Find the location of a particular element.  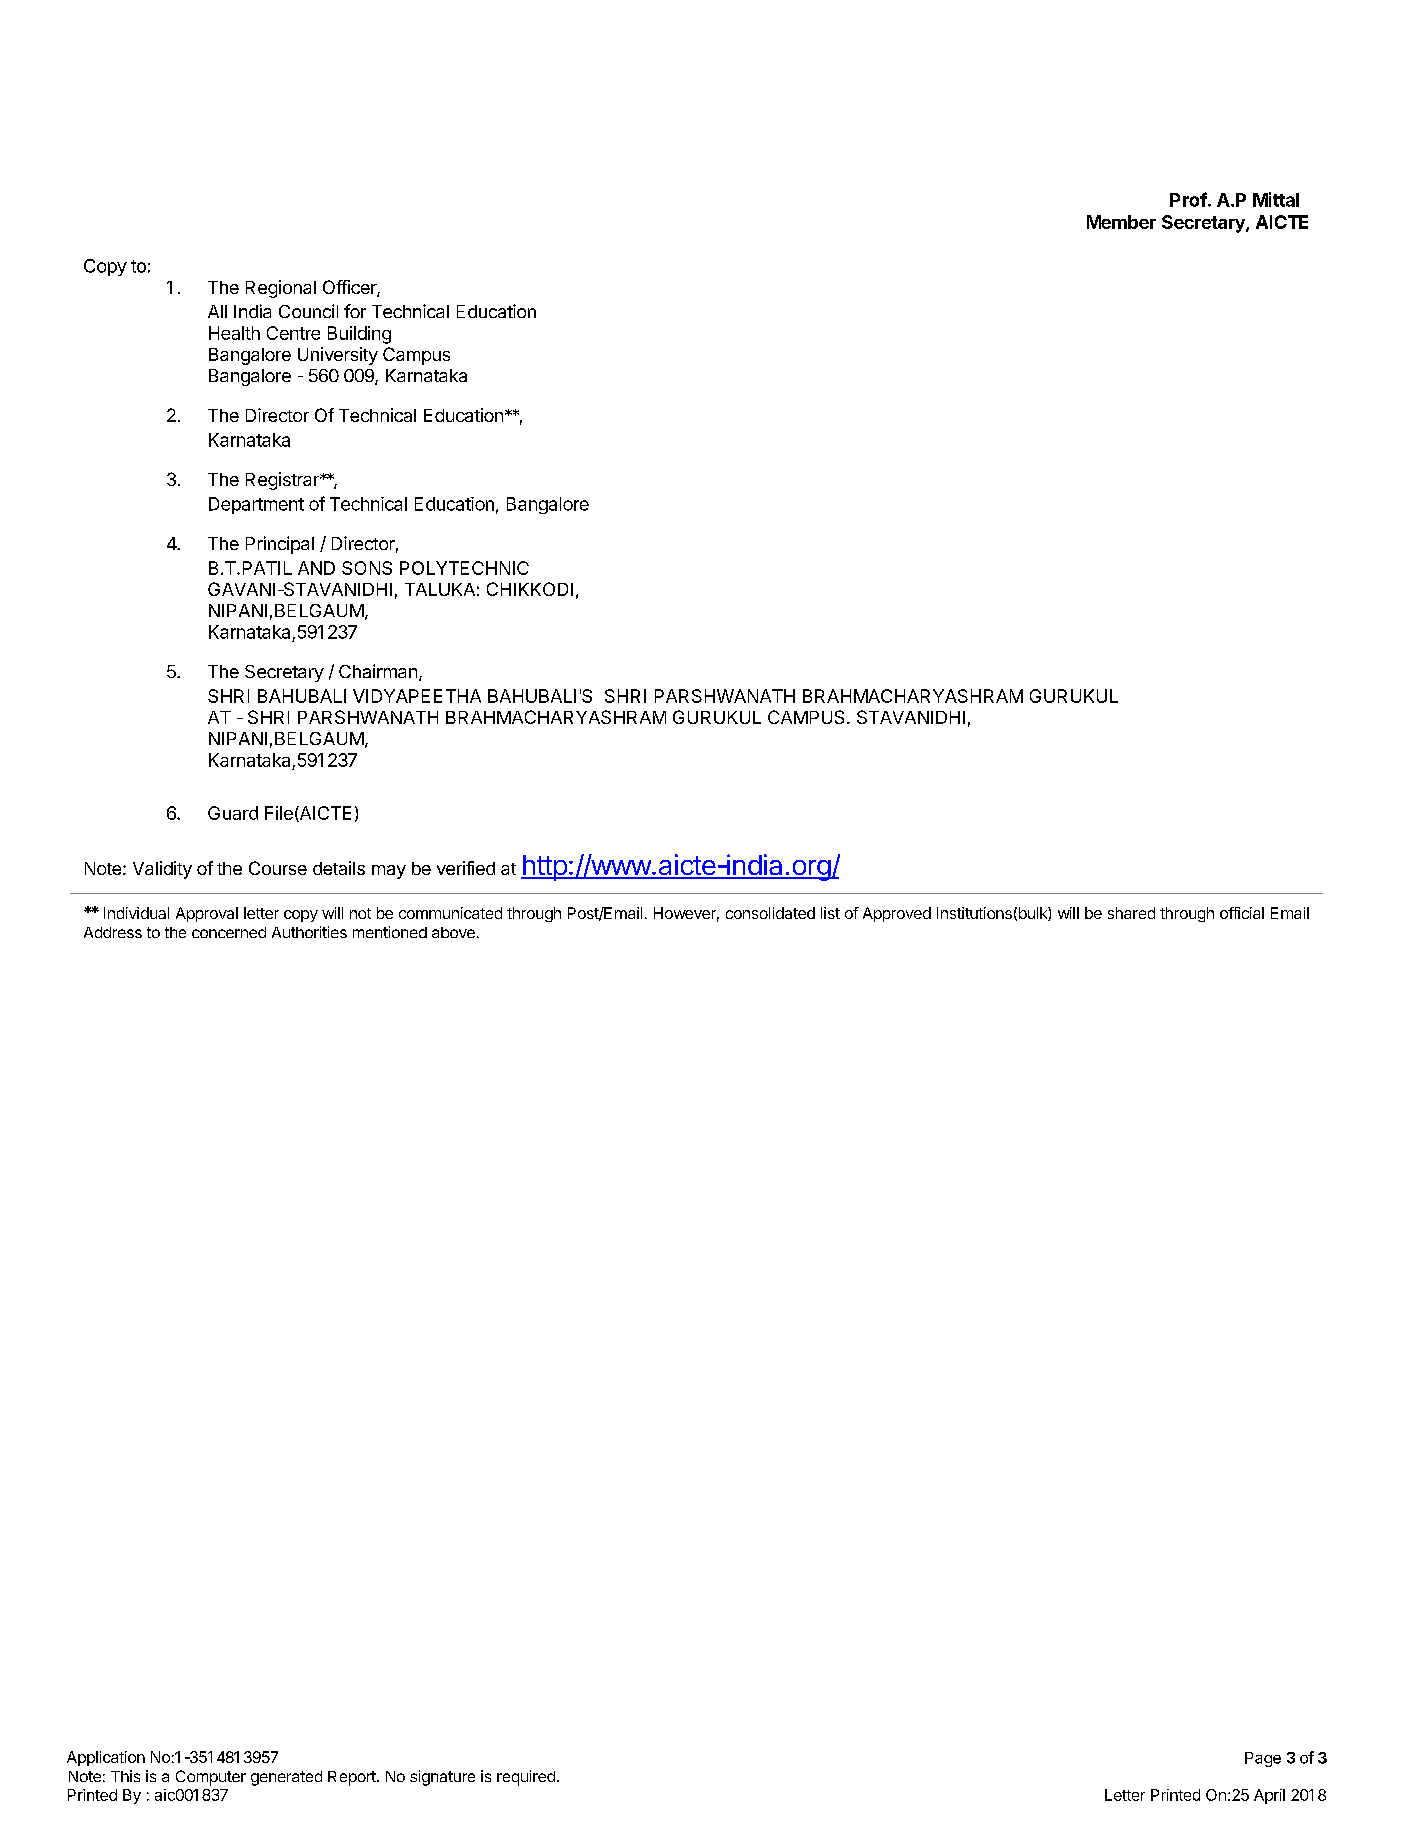

consolidated is located at coordinates (770, 913).
